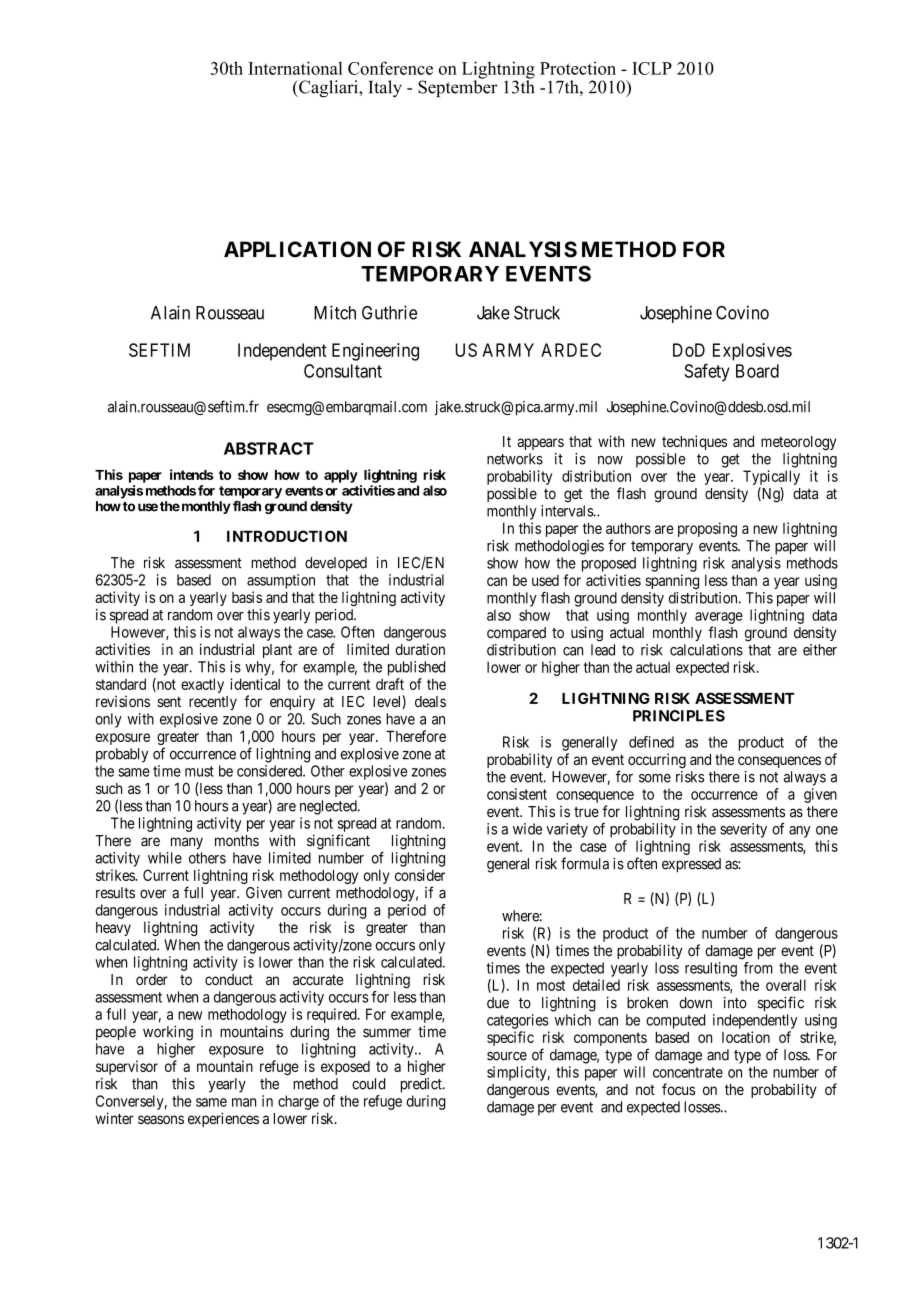  I want to click on Protection, so click(578, 68).
